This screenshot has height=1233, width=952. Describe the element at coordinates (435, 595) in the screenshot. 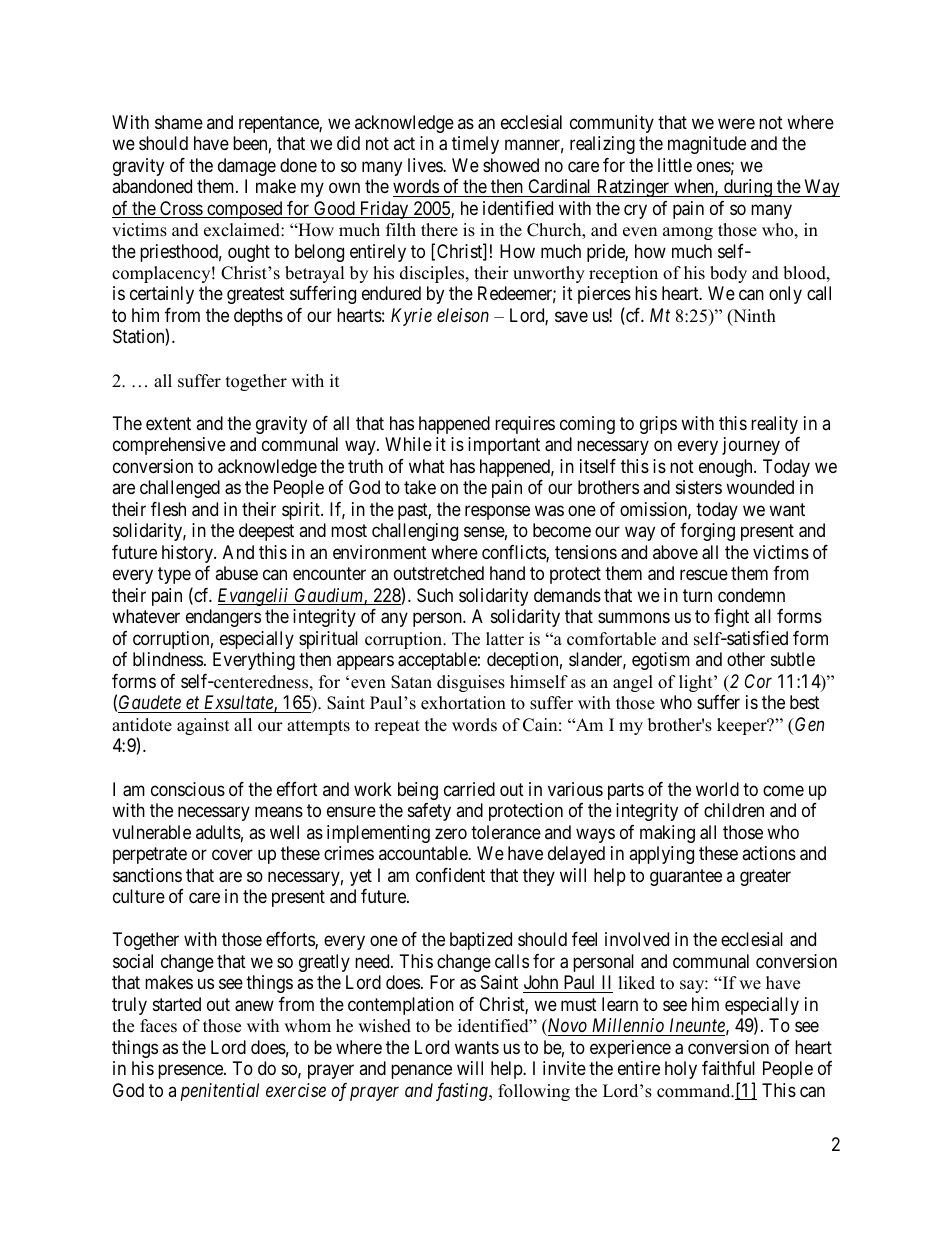

I see `Such` at that location.
